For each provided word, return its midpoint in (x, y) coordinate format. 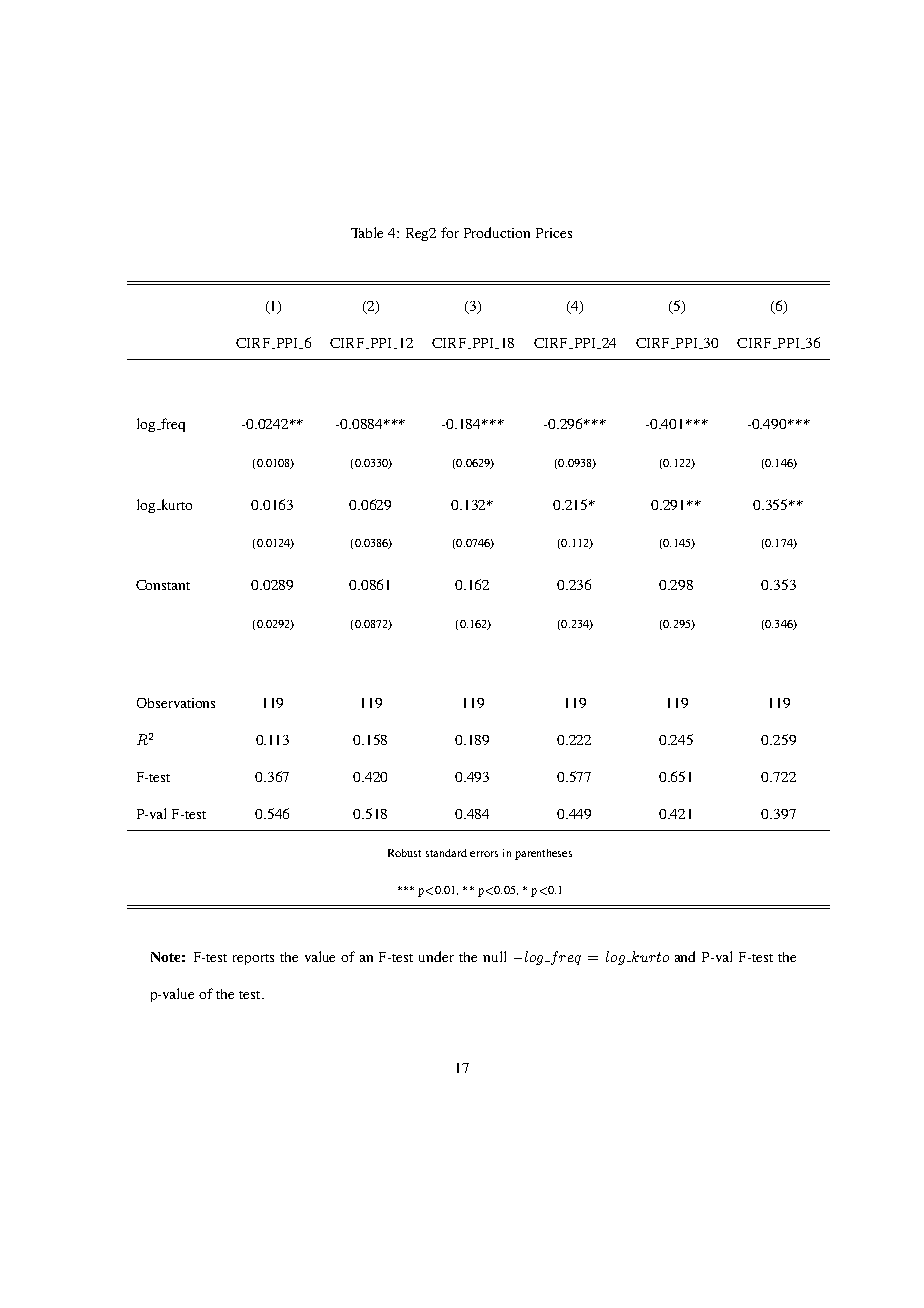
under (436, 956)
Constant (163, 585)
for (450, 232)
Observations (176, 703)
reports (253, 959)
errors (484, 854)
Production (497, 232)
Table (367, 232)
